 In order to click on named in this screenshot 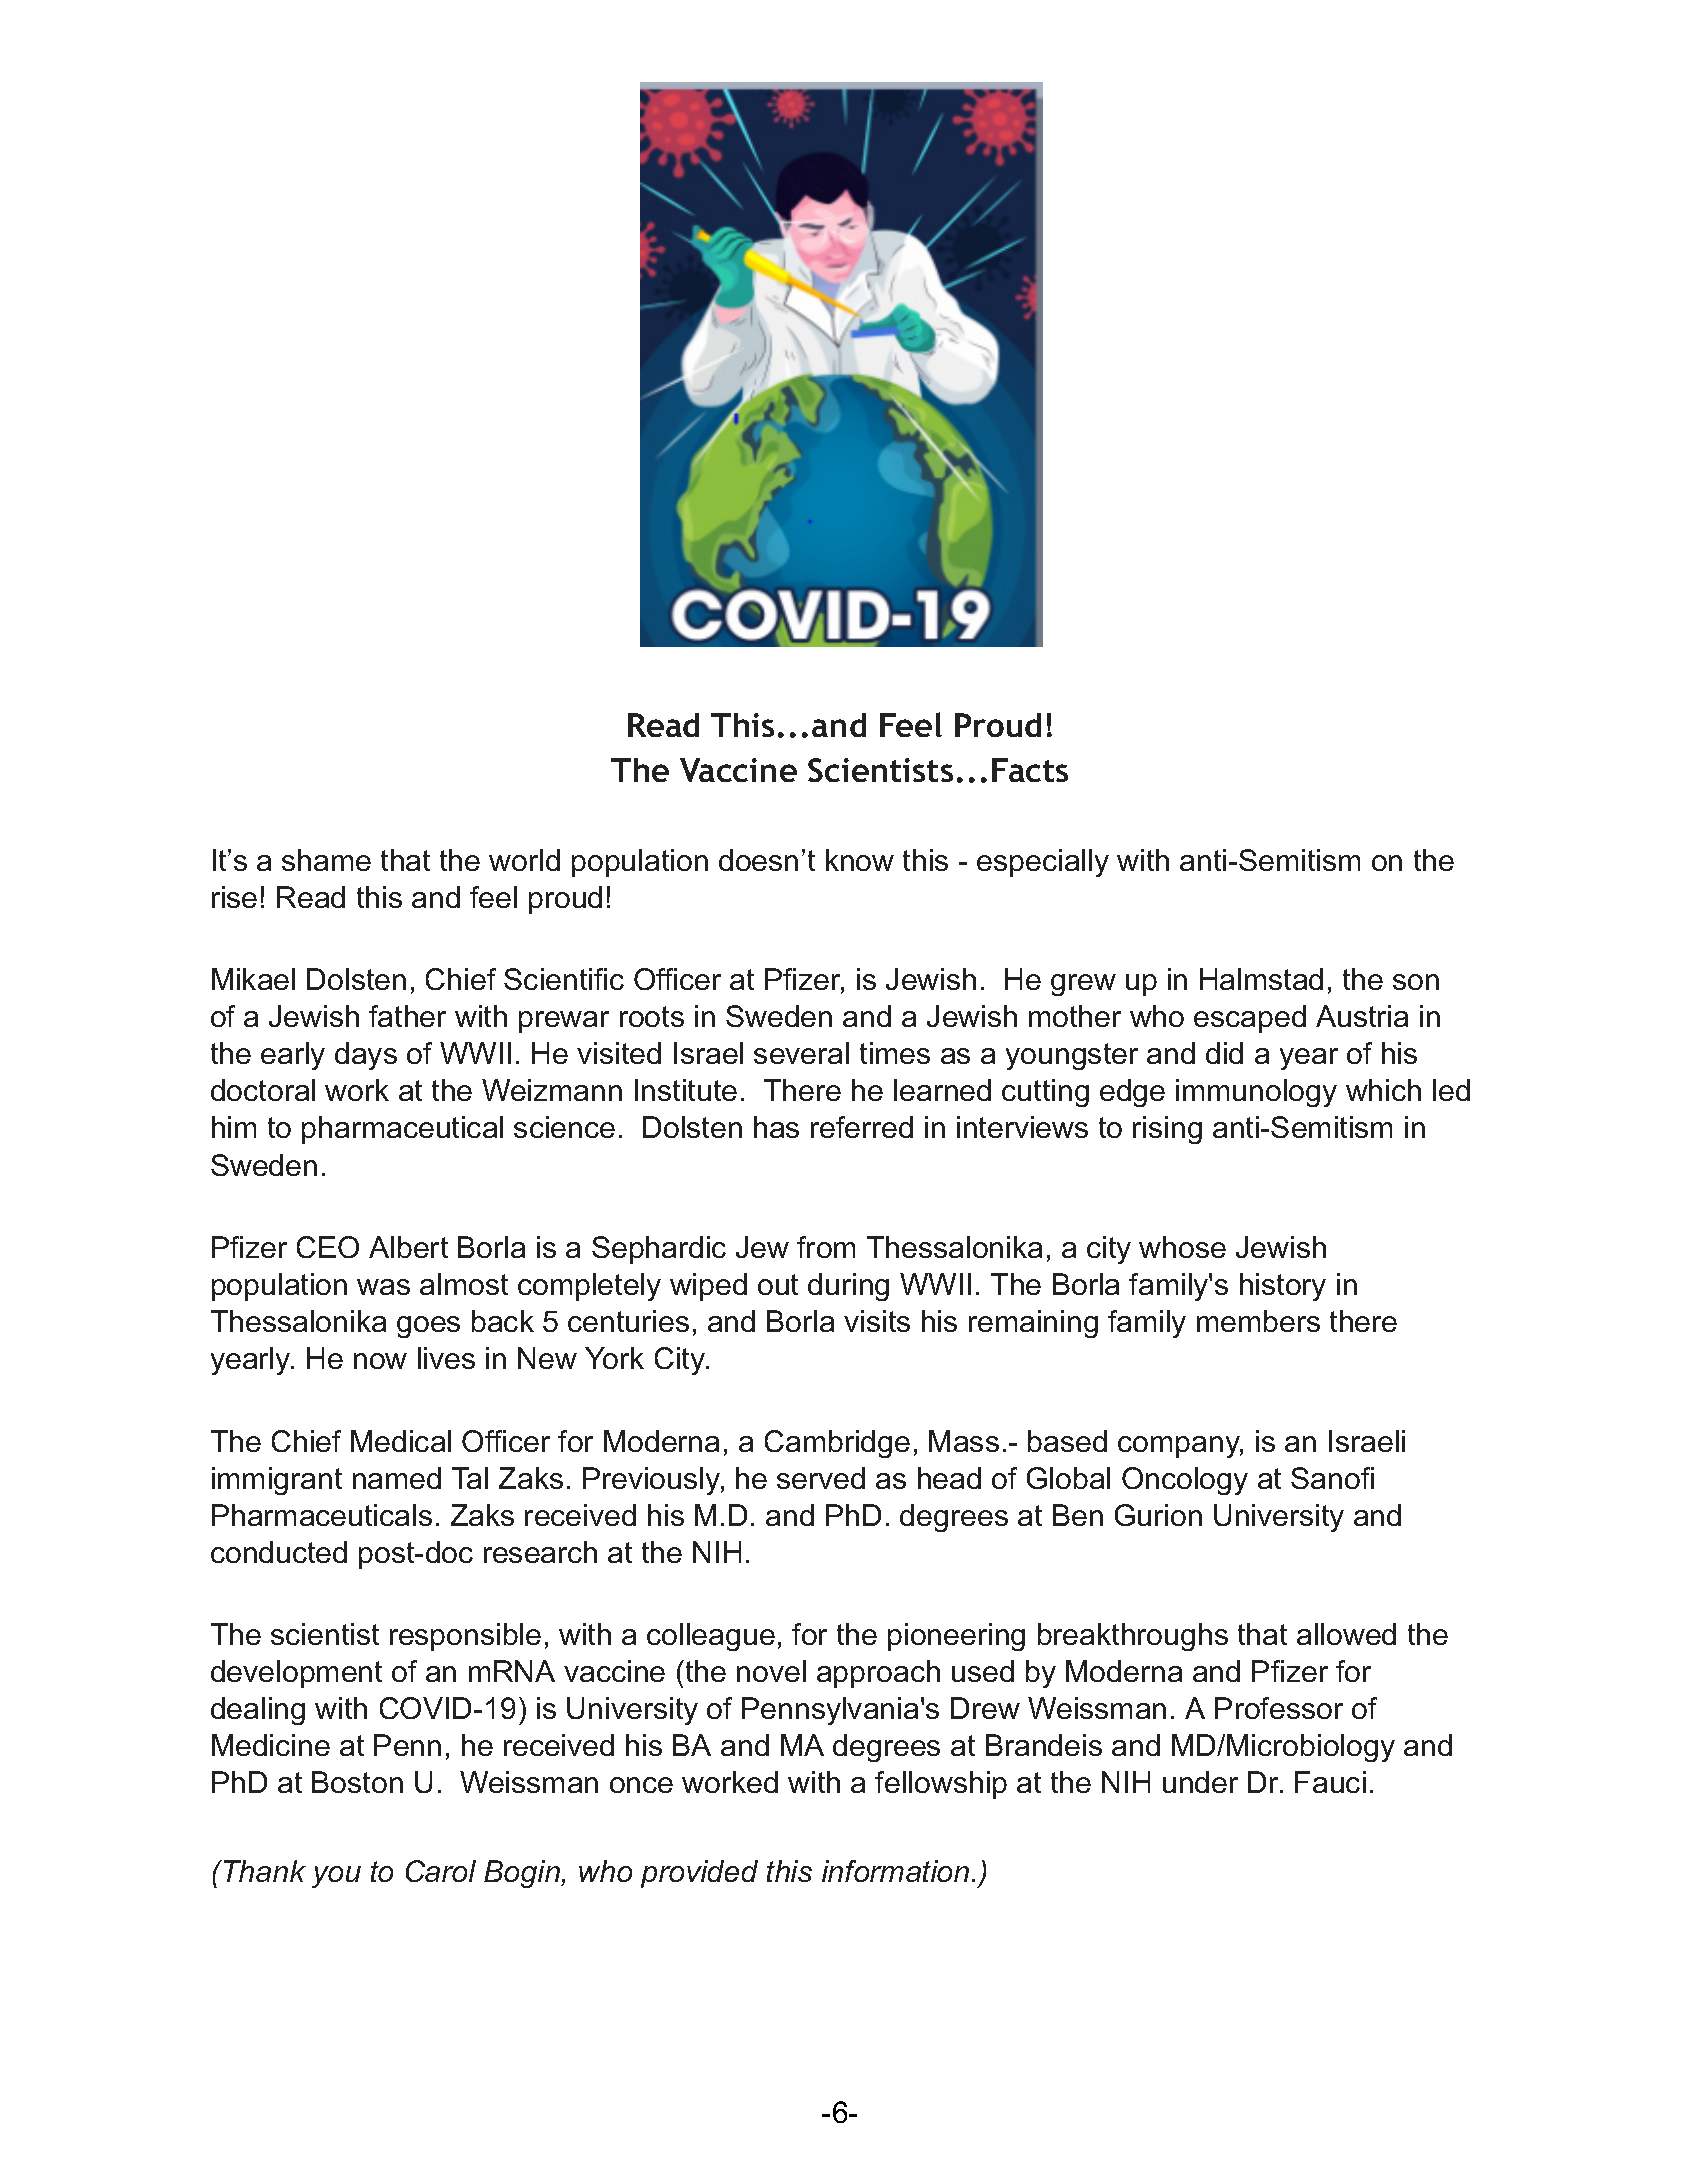, I will do `click(397, 1478)`.
